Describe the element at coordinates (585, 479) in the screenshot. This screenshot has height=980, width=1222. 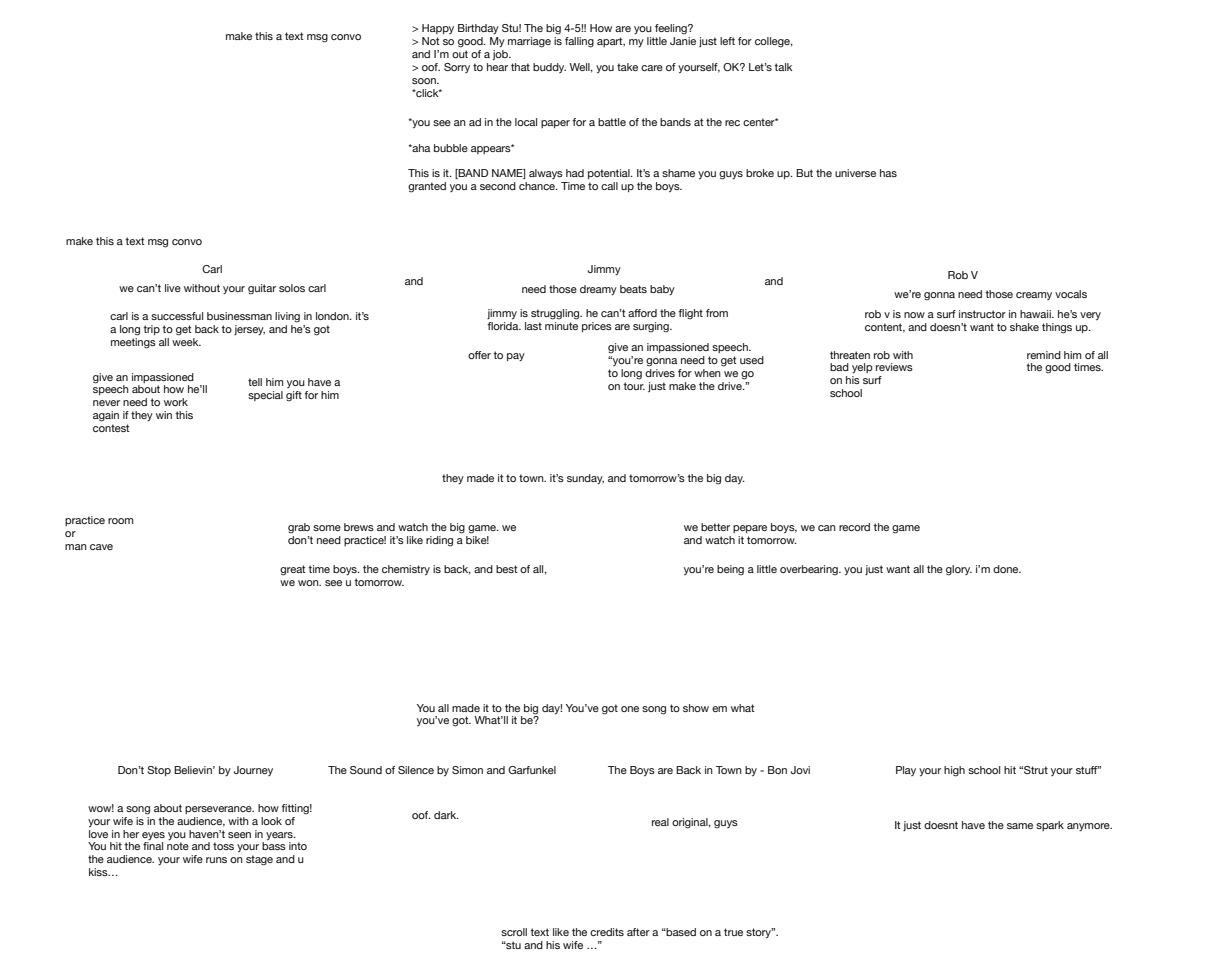
I see `sunday` at that location.
